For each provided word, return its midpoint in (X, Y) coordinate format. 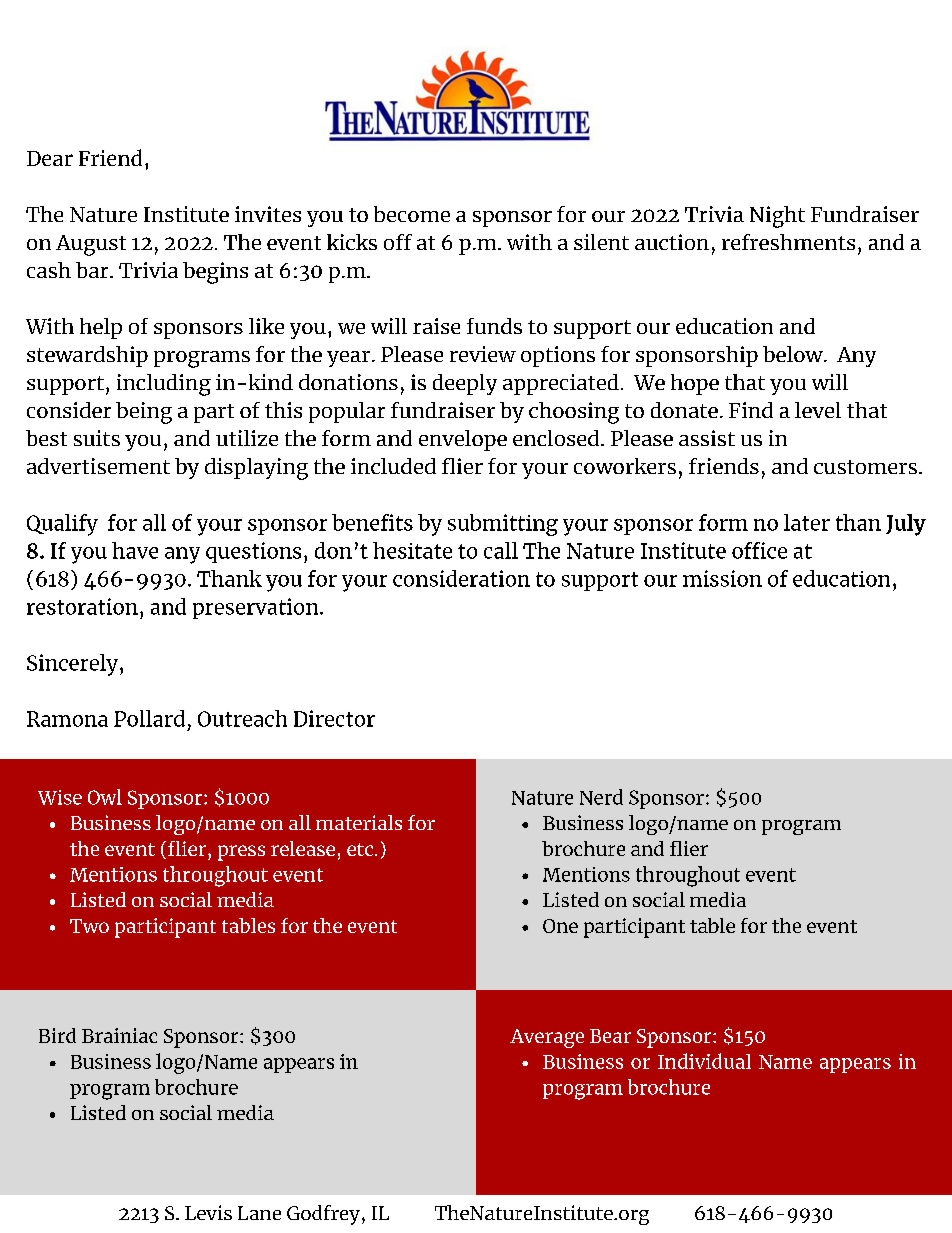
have (135, 550)
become (412, 214)
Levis (208, 1212)
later (807, 522)
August (91, 245)
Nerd (601, 797)
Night (777, 217)
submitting (503, 525)
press (241, 853)
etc (360, 849)
